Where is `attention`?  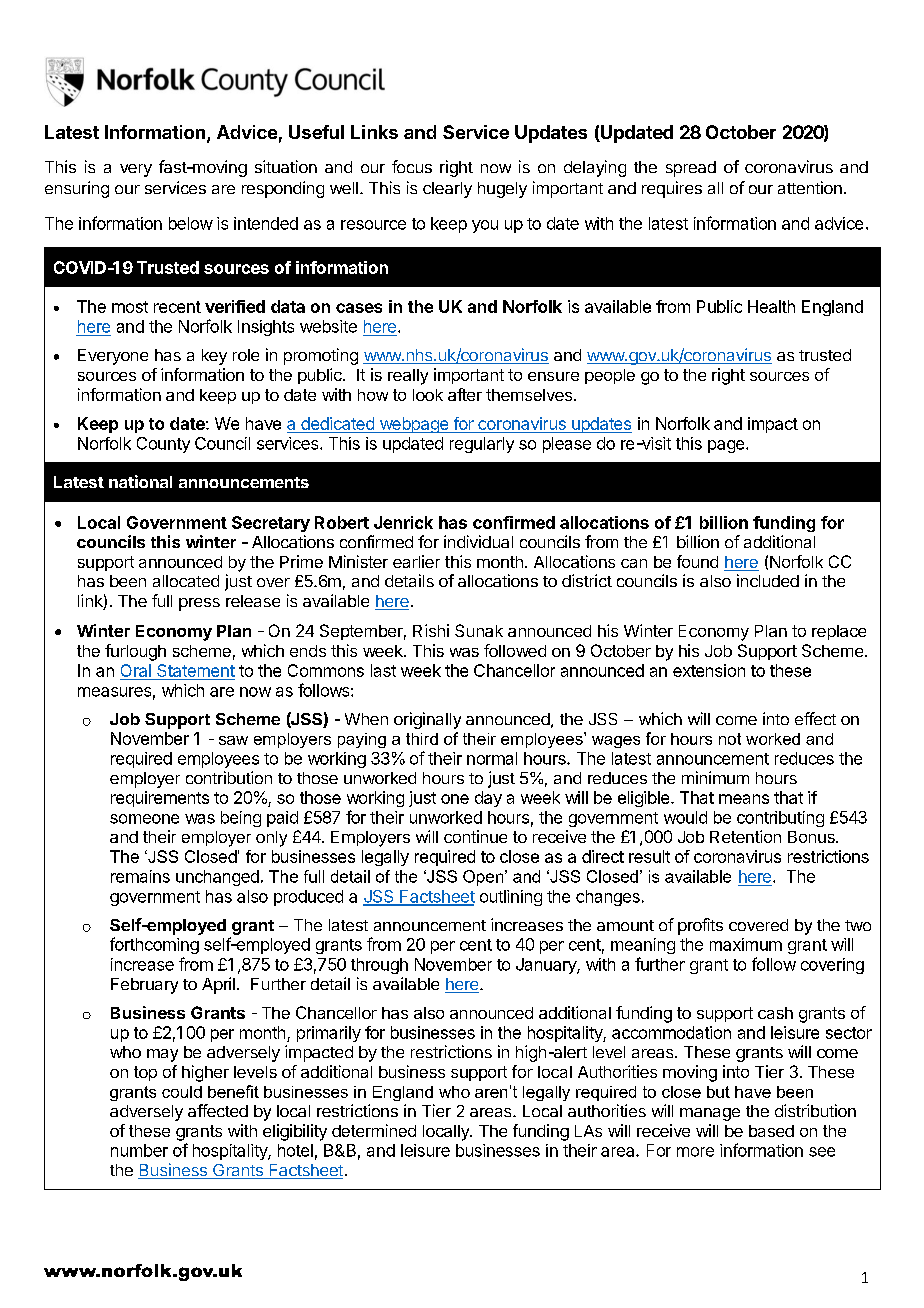 attention is located at coordinates (810, 187).
